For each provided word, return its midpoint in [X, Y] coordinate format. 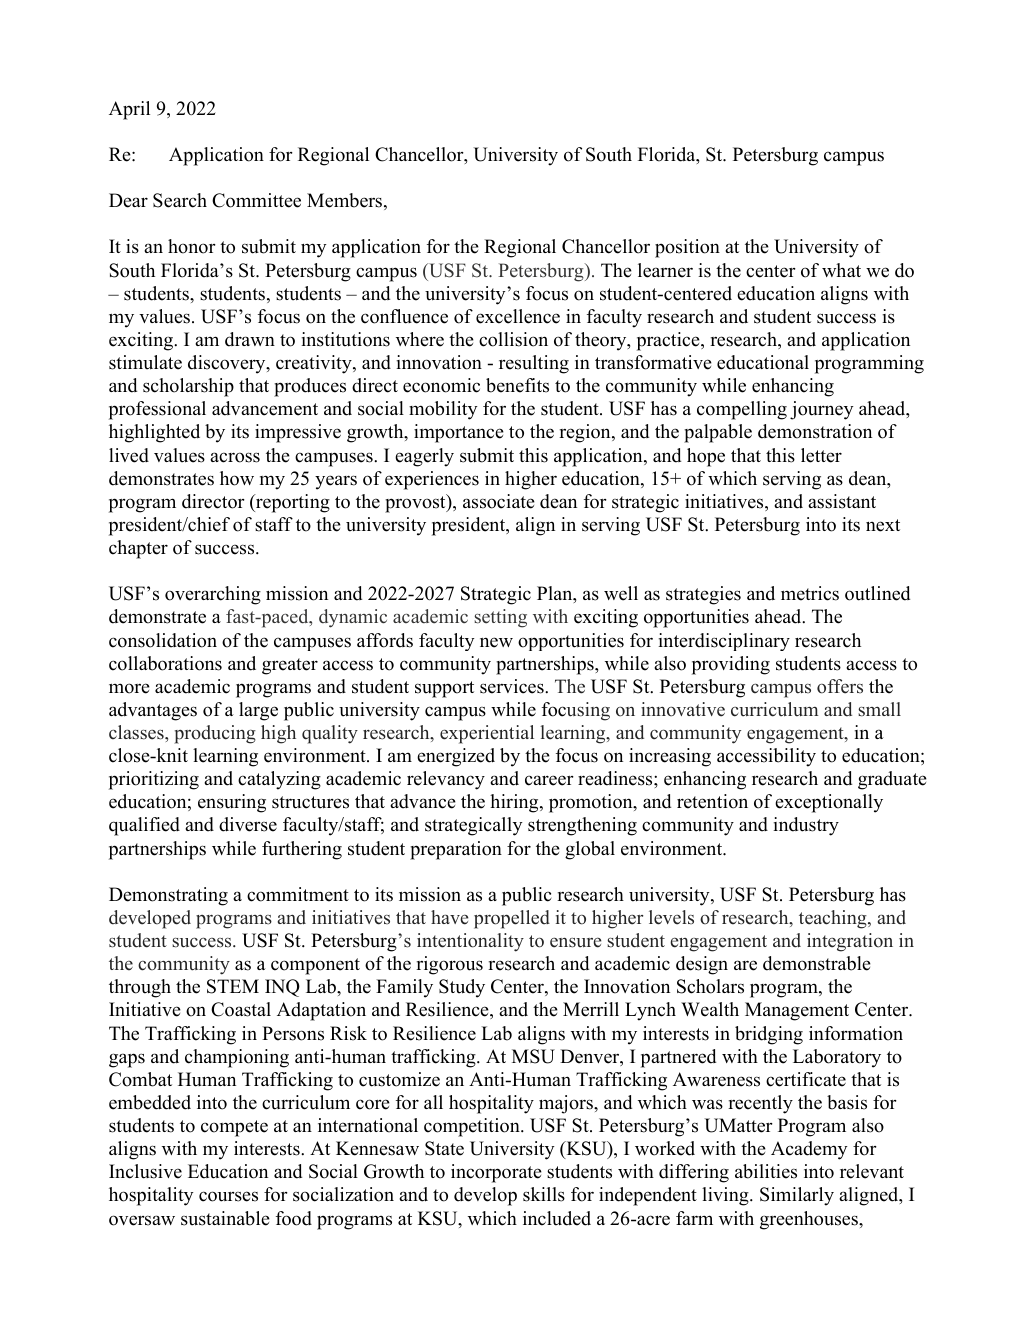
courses [228, 1196]
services [513, 686]
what [841, 270]
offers [840, 686]
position [687, 248]
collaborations [165, 663]
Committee [256, 200]
